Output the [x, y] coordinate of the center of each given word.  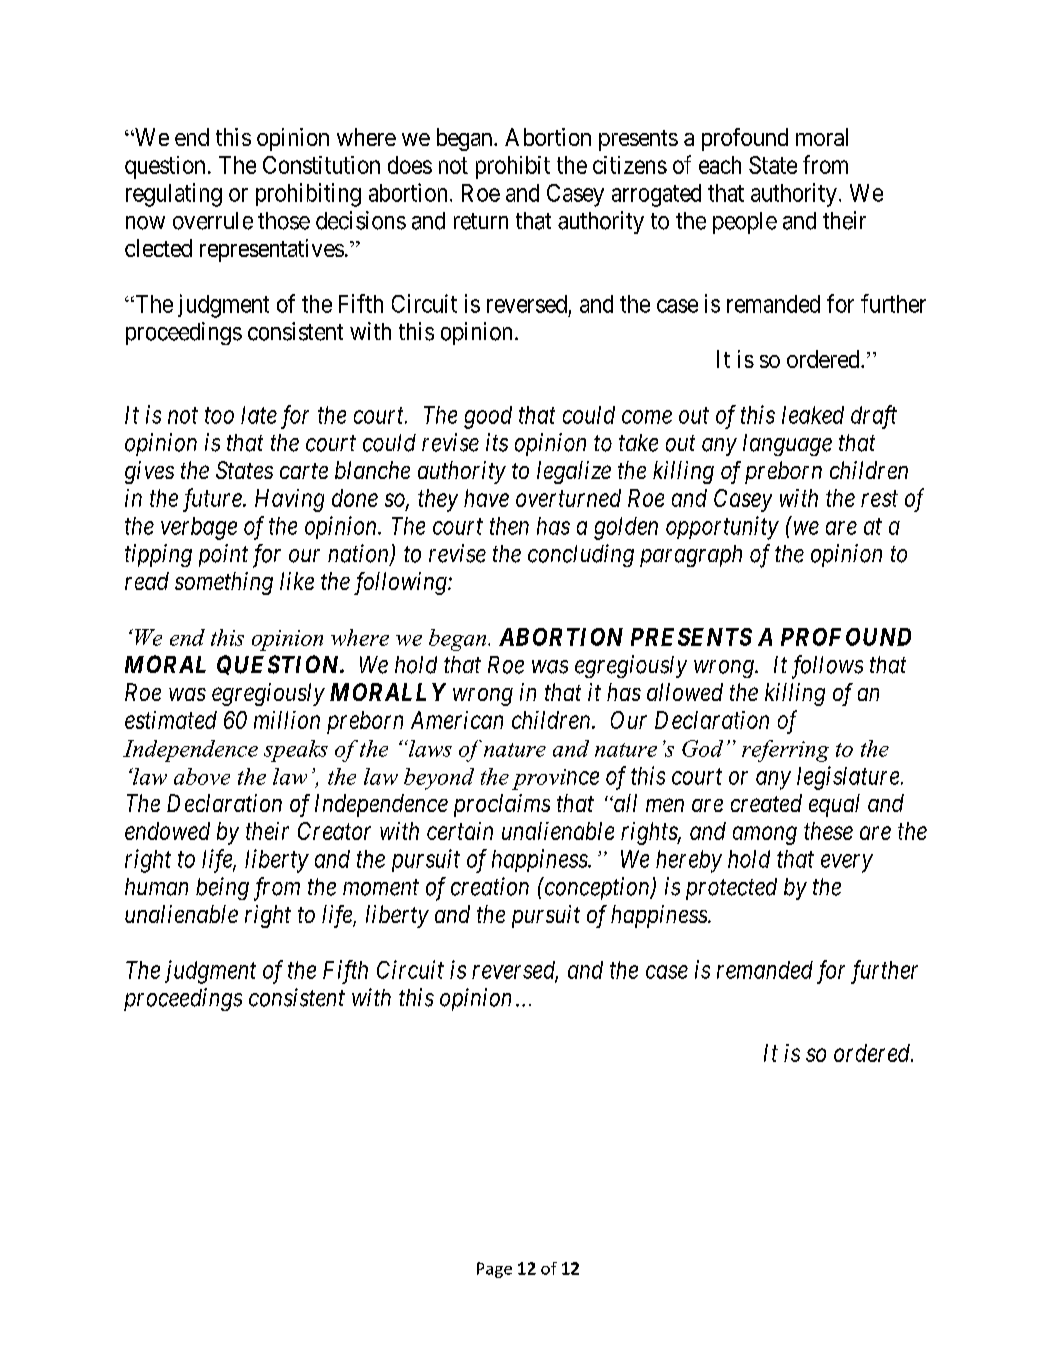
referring [785, 751]
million [287, 720]
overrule [213, 221]
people [745, 223]
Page [494, 1270]
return [481, 221]
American [457, 720]
